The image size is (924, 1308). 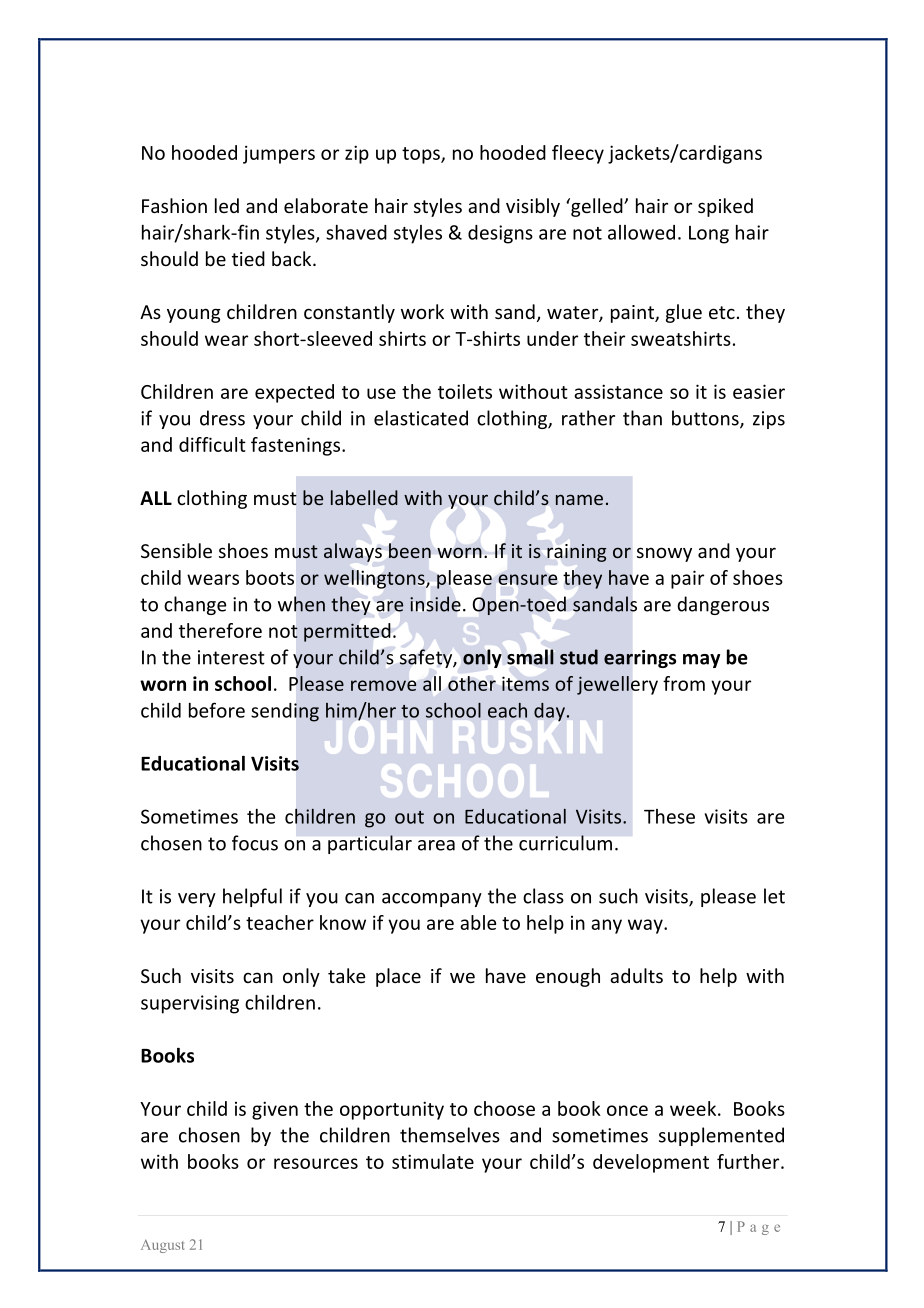 I want to click on August, so click(x=162, y=1246).
